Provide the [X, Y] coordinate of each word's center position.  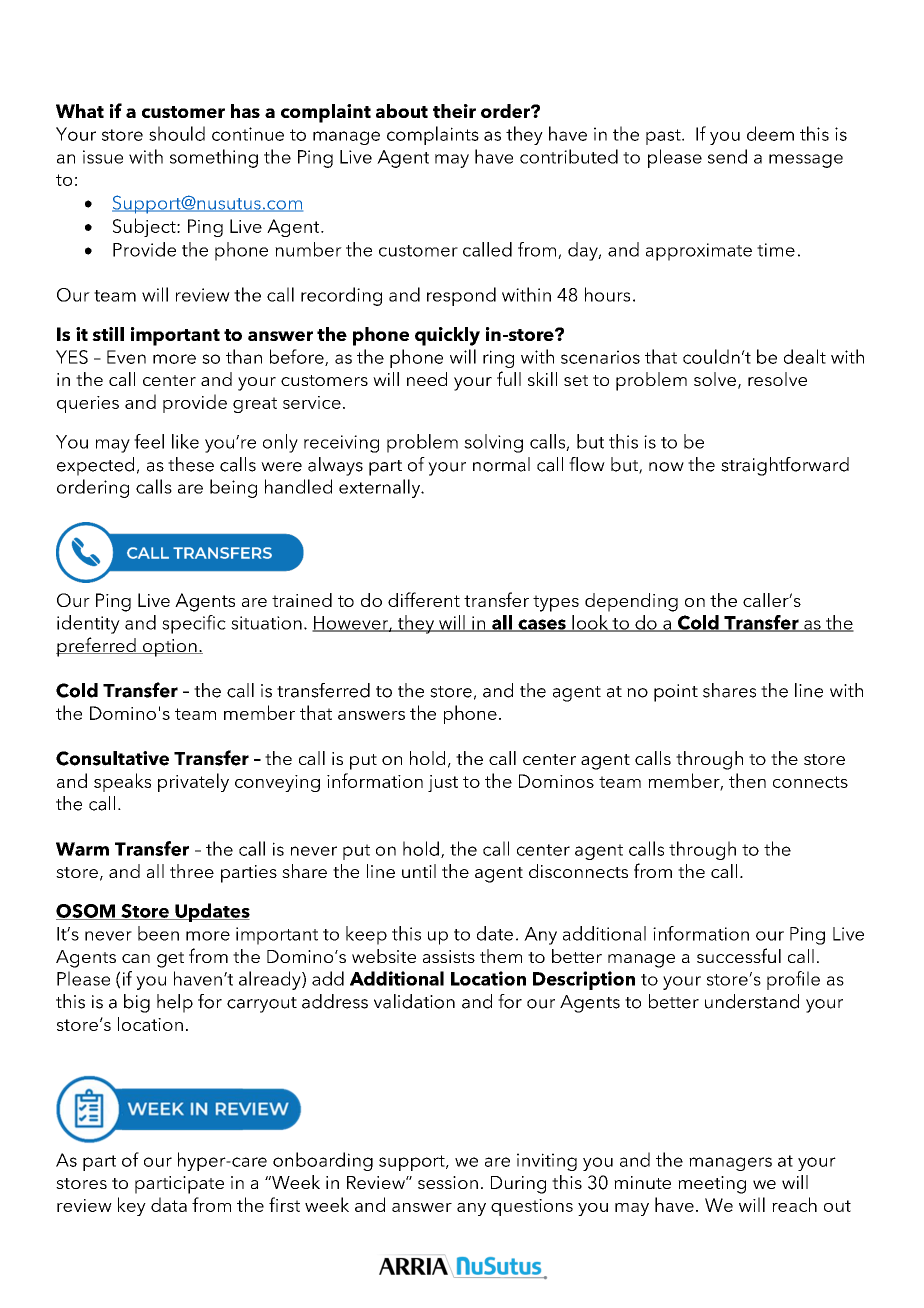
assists [449, 956]
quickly [447, 336]
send [727, 156]
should [177, 133]
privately [193, 782]
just [443, 783]
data [169, 1204]
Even [126, 357]
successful [739, 955]
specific [194, 624]
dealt [805, 356]
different [424, 599]
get [170, 960]
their [454, 111]
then [747, 780]
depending [631, 602]
